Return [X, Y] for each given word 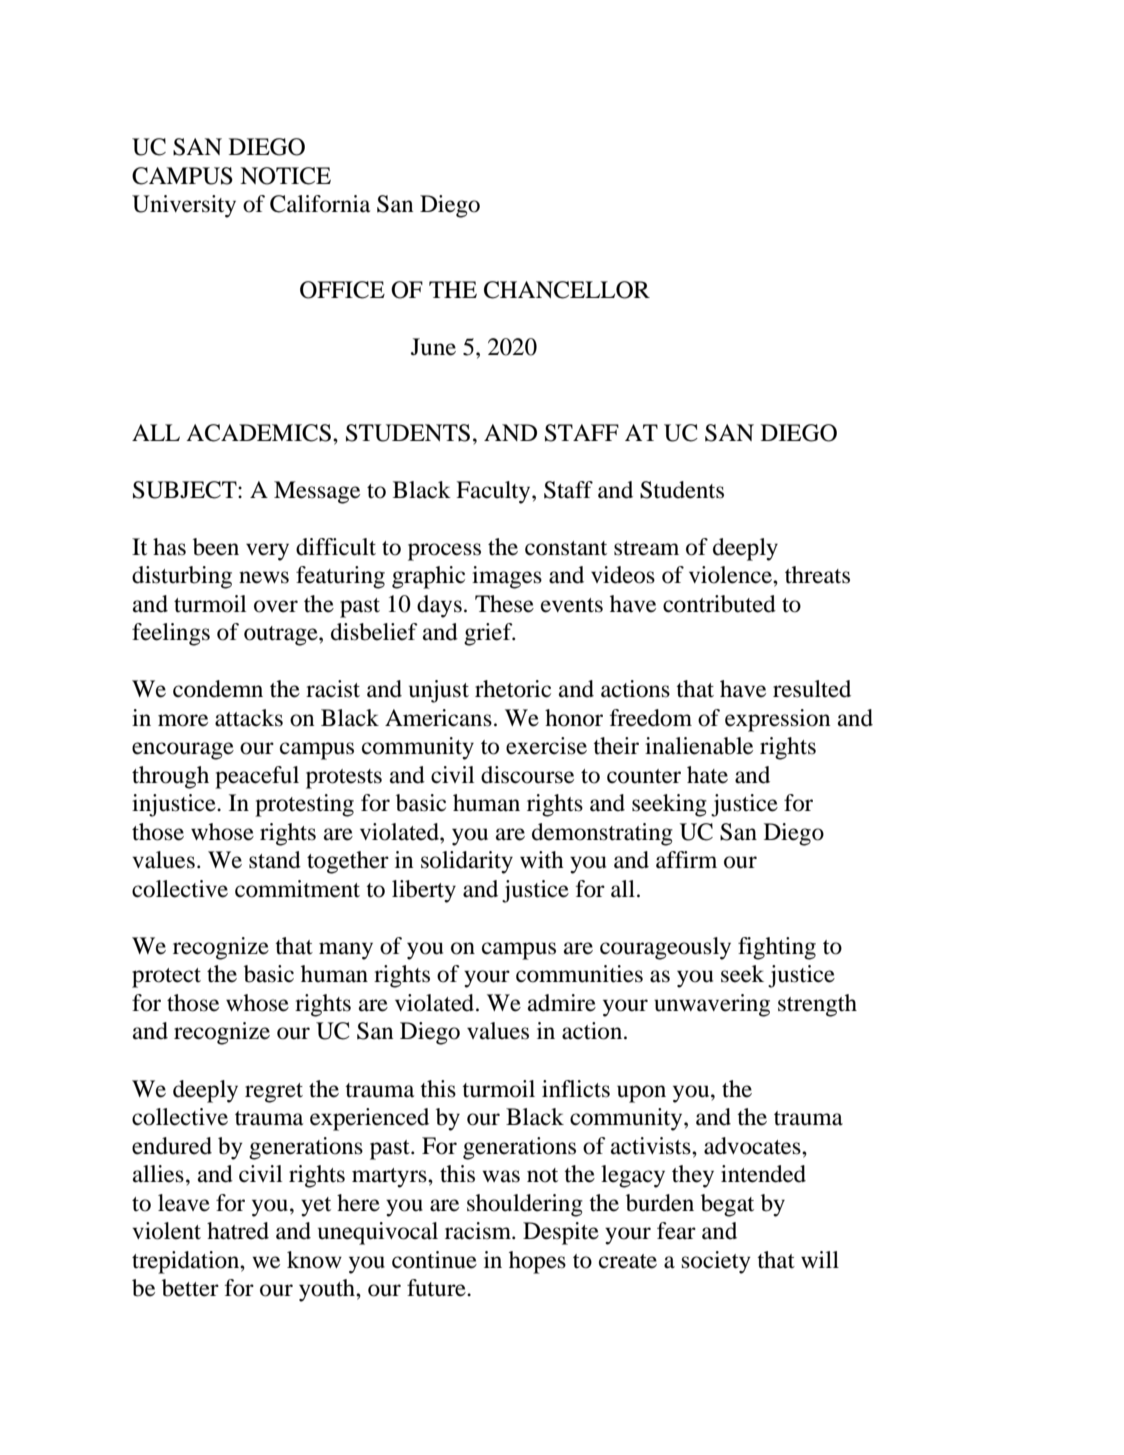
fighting [777, 948]
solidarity [467, 862]
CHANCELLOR [567, 290]
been [216, 547]
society [716, 1262]
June [433, 347]
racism [479, 1231]
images [507, 577]
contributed [719, 604]
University [184, 206]
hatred [238, 1231]
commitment [297, 889]
